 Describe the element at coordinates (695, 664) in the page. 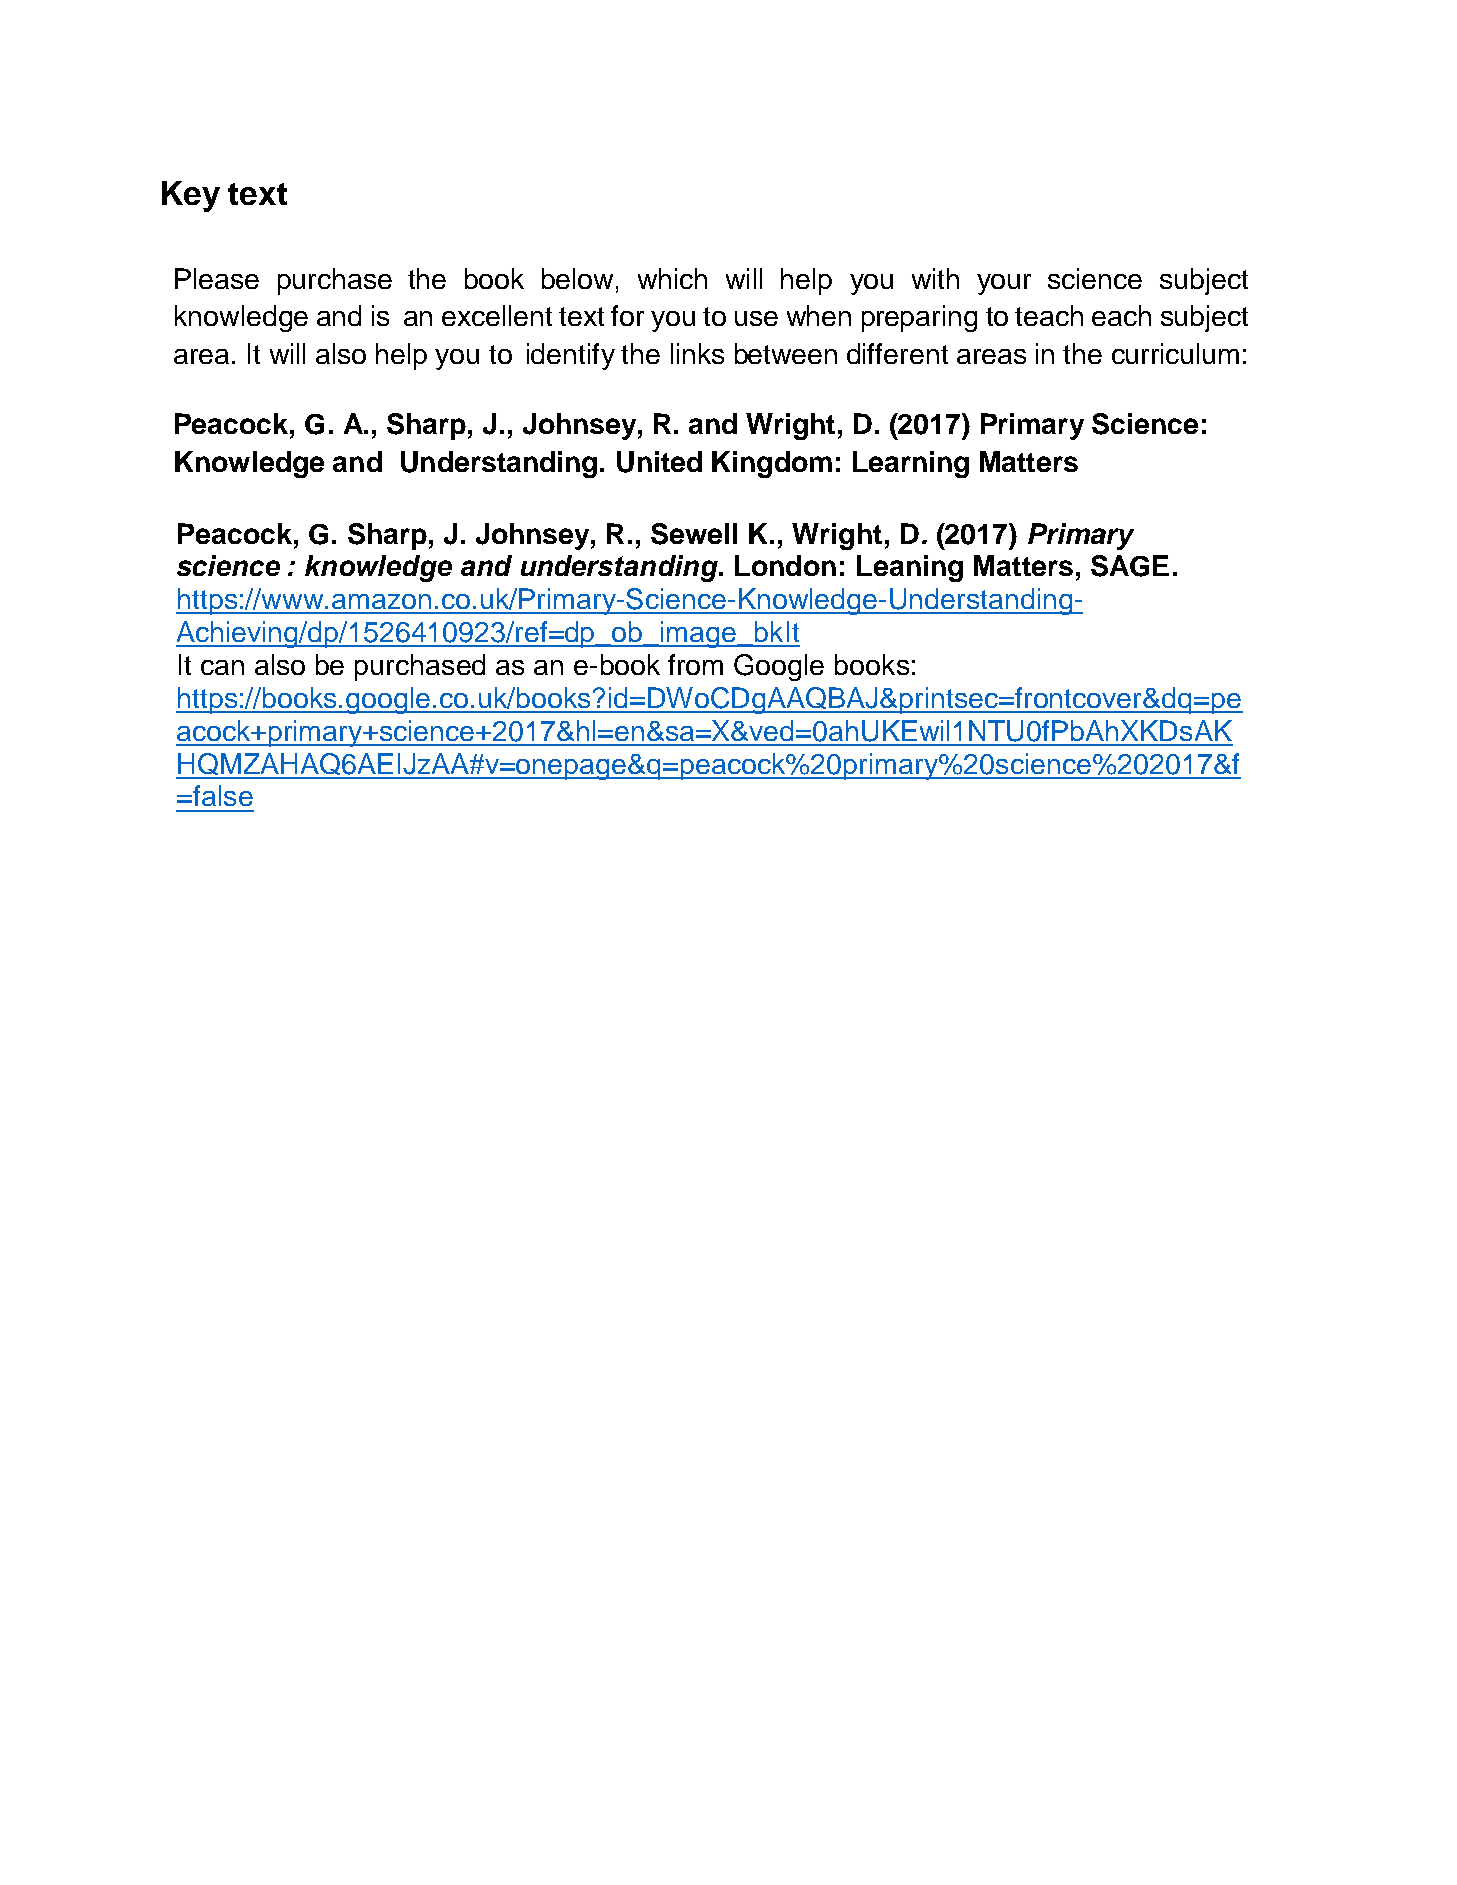

I see `from` at that location.
